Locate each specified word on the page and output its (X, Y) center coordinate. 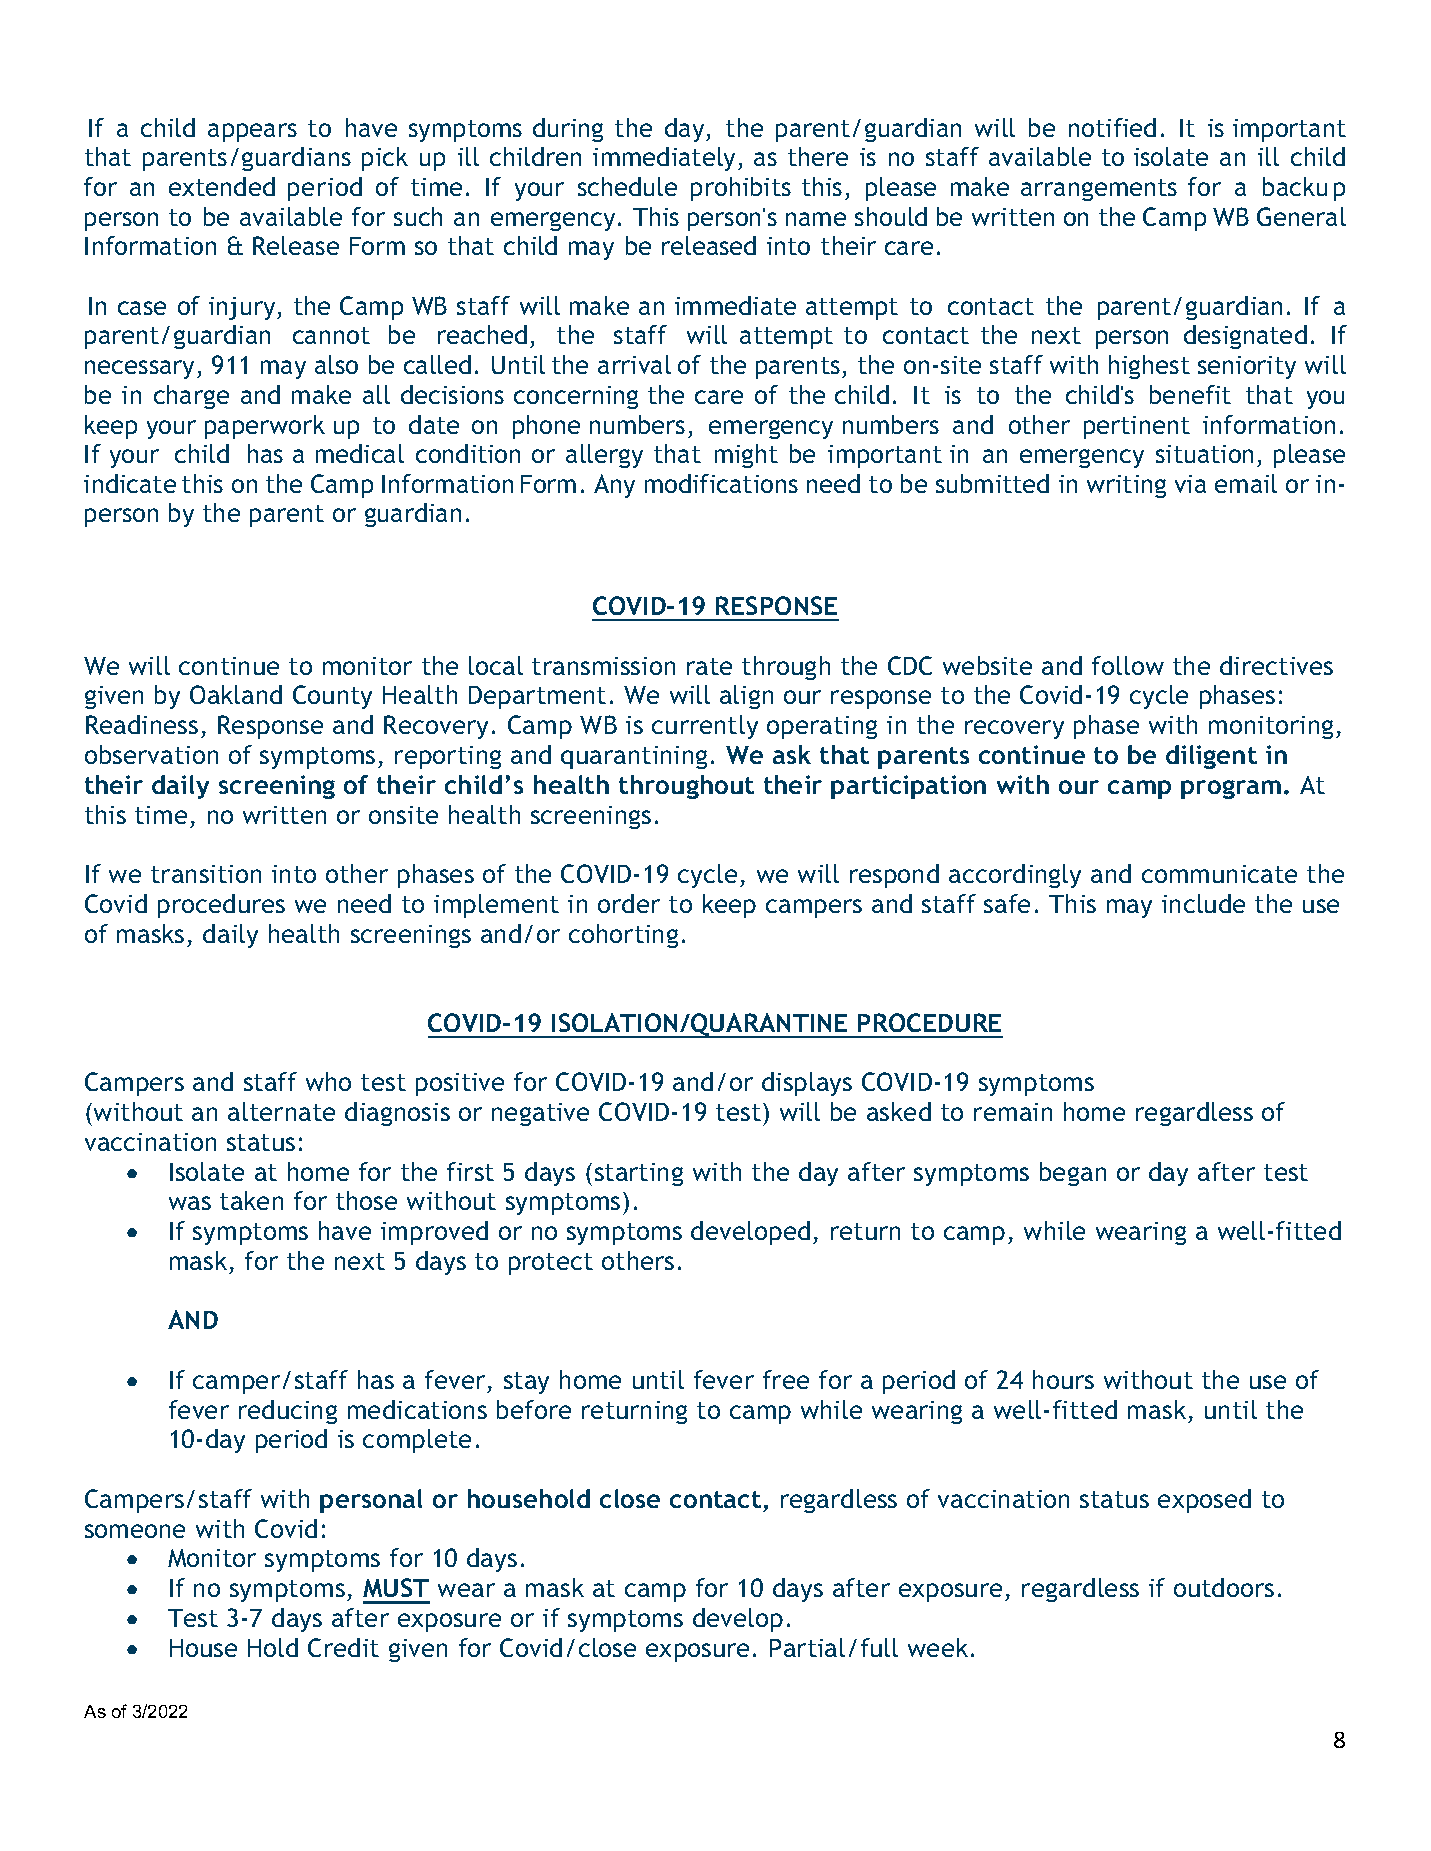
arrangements (1099, 190)
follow (1128, 665)
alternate (281, 1111)
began (1073, 1174)
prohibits (741, 189)
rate (709, 666)
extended (222, 186)
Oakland (236, 694)
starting (639, 1174)
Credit (343, 1647)
